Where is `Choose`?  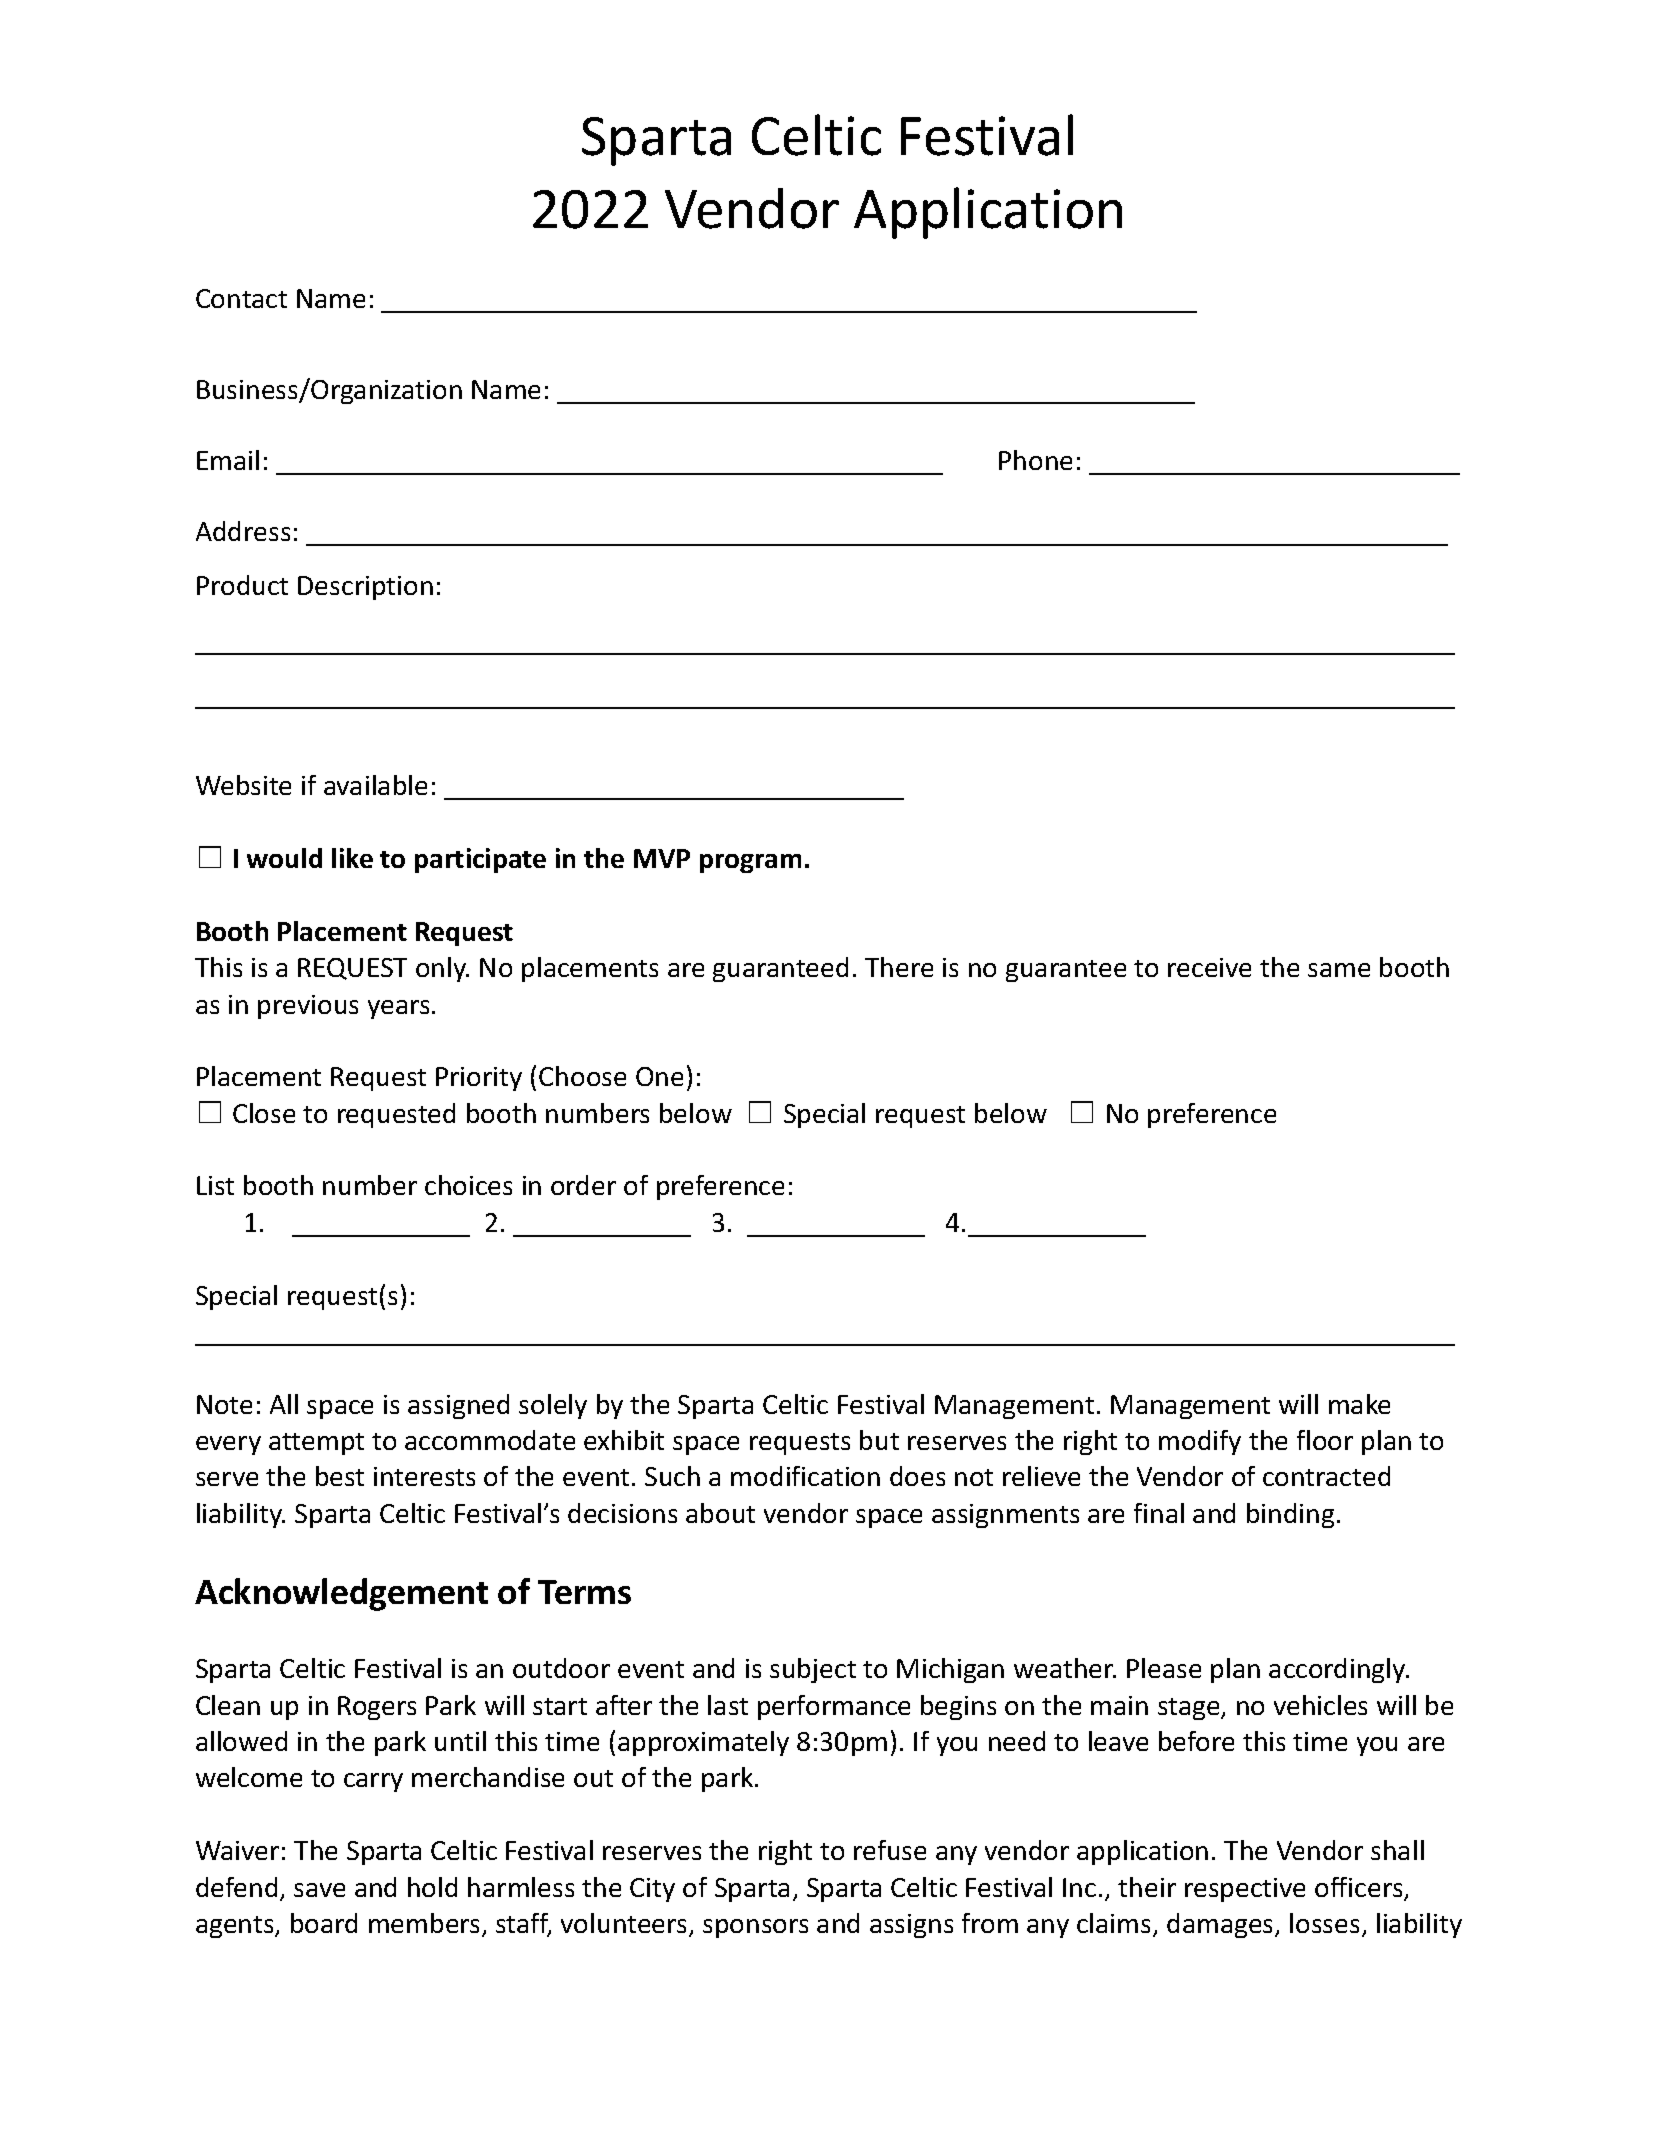 Choose is located at coordinates (582, 1076).
